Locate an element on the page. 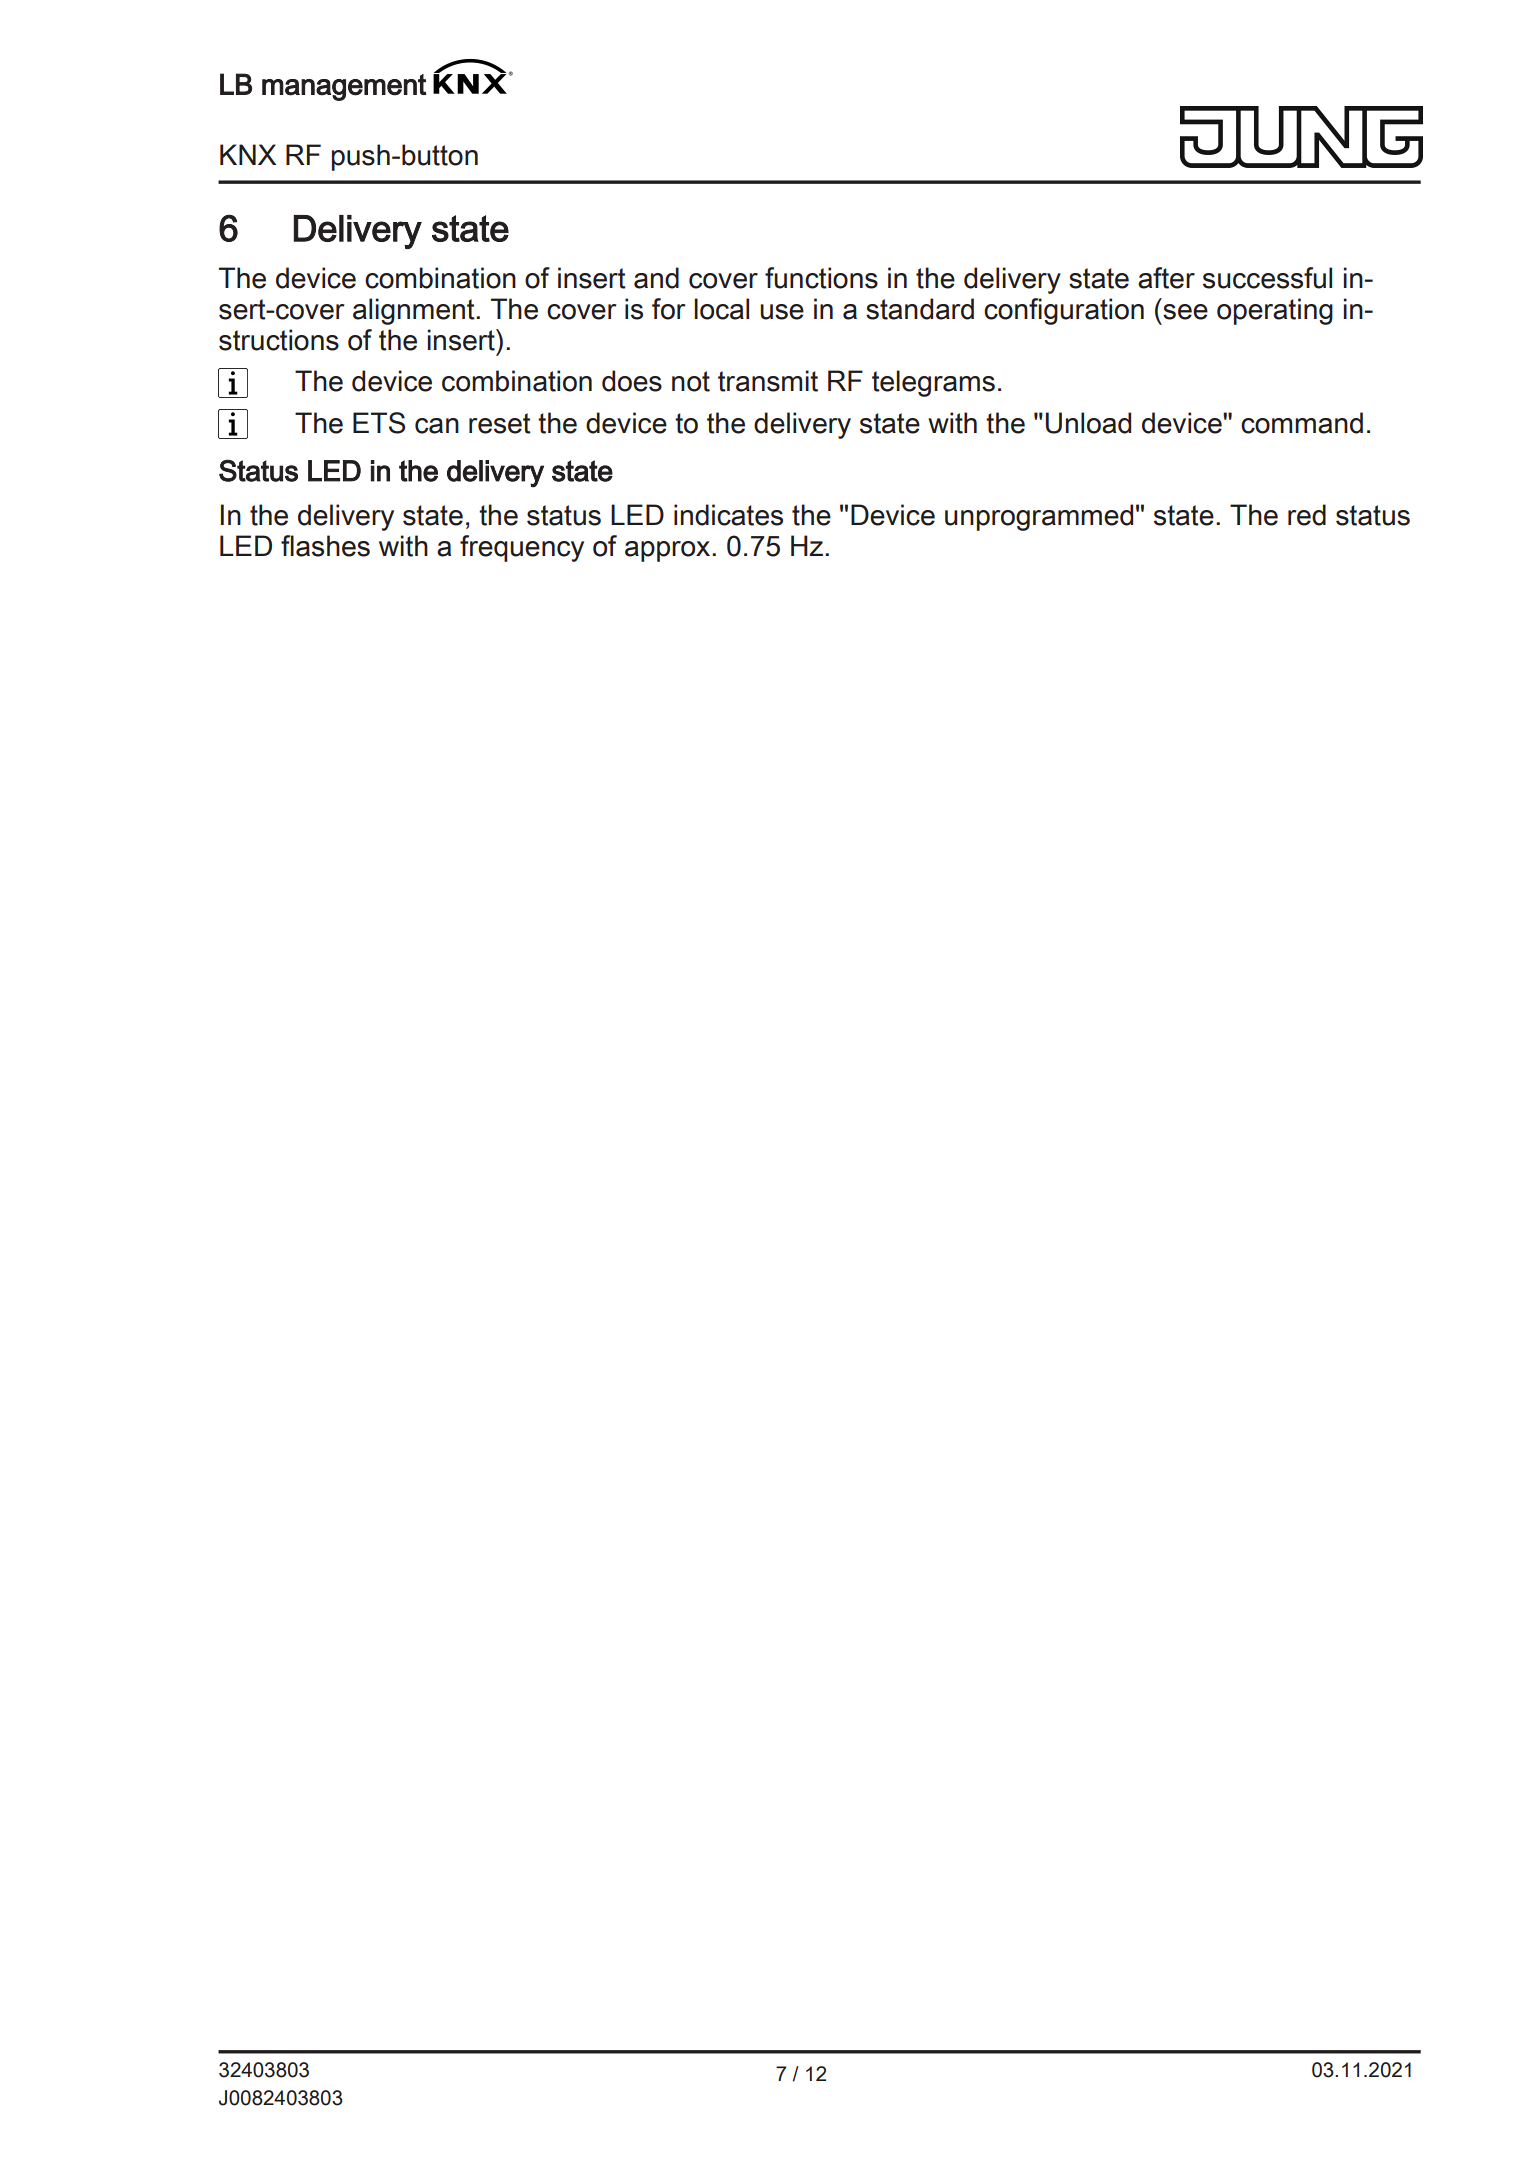 This document has height=2164, width=1530. frequency is located at coordinates (522, 548).
